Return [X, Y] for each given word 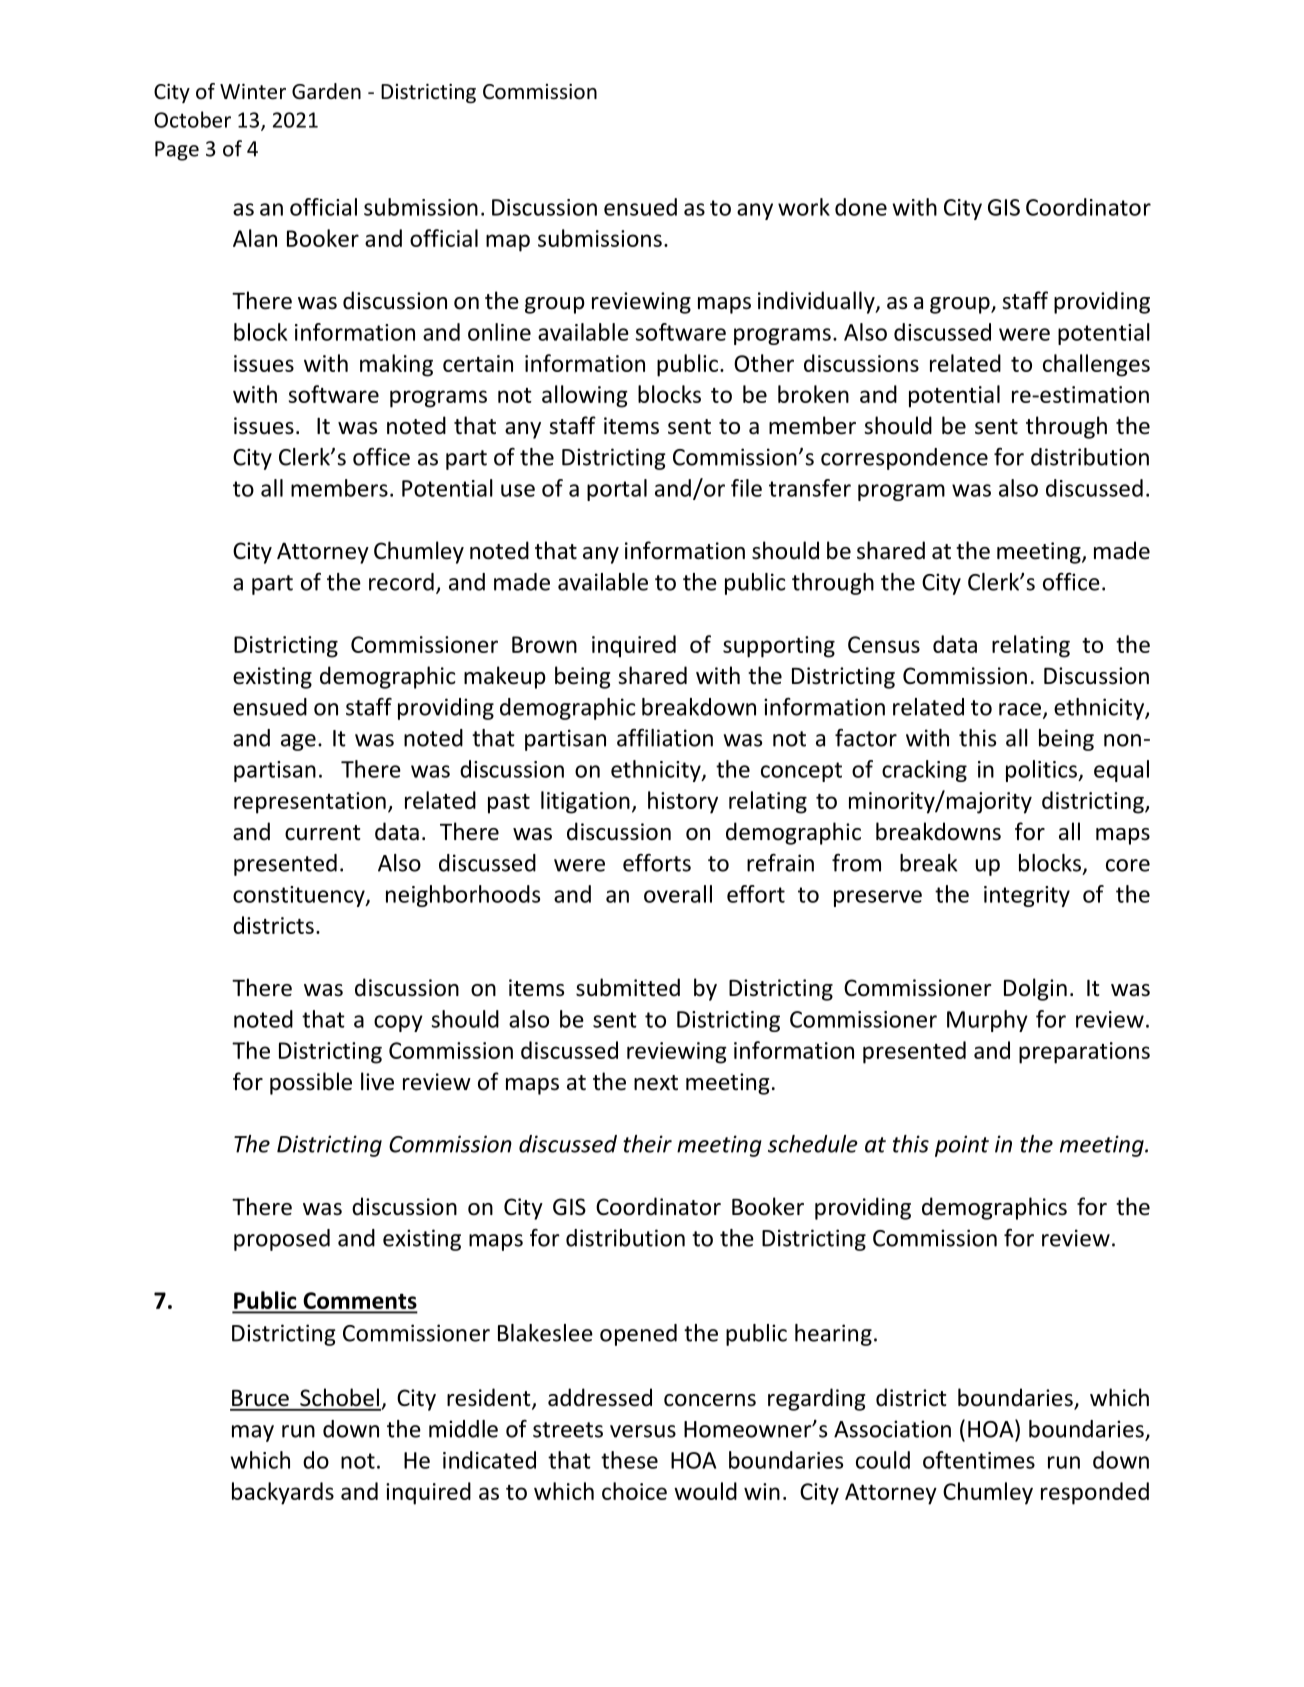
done [861, 207]
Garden [326, 91]
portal [617, 490]
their [647, 1144]
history [683, 802]
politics [1042, 771]
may [253, 1433]
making [396, 365]
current [322, 833]
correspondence [904, 459]
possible [311, 1083]
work [804, 207]
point [962, 1146]
